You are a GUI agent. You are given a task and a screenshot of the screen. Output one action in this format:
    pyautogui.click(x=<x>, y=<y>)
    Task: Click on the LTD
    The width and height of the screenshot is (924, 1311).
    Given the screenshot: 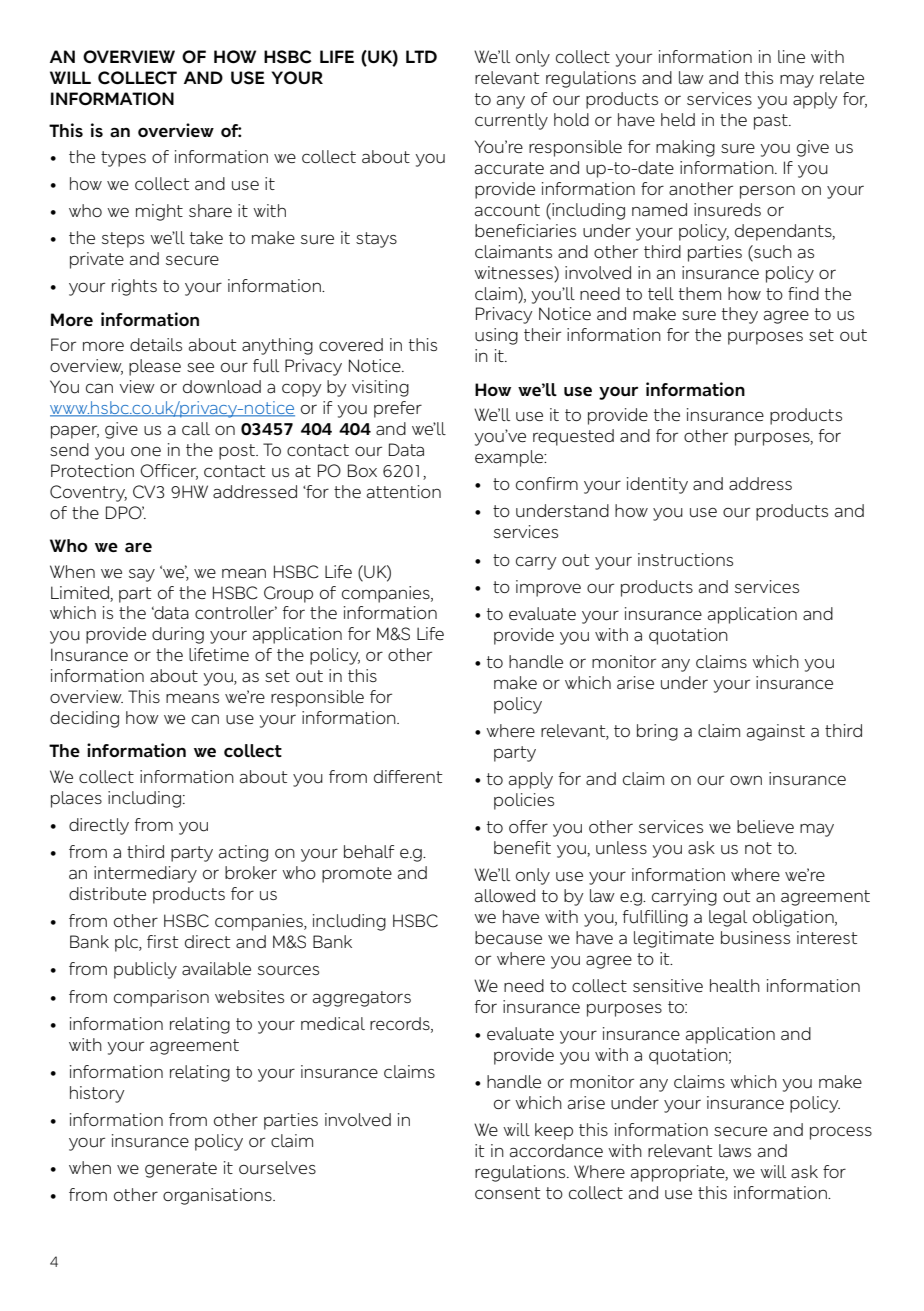 What is the action you would take?
    pyautogui.click(x=421, y=56)
